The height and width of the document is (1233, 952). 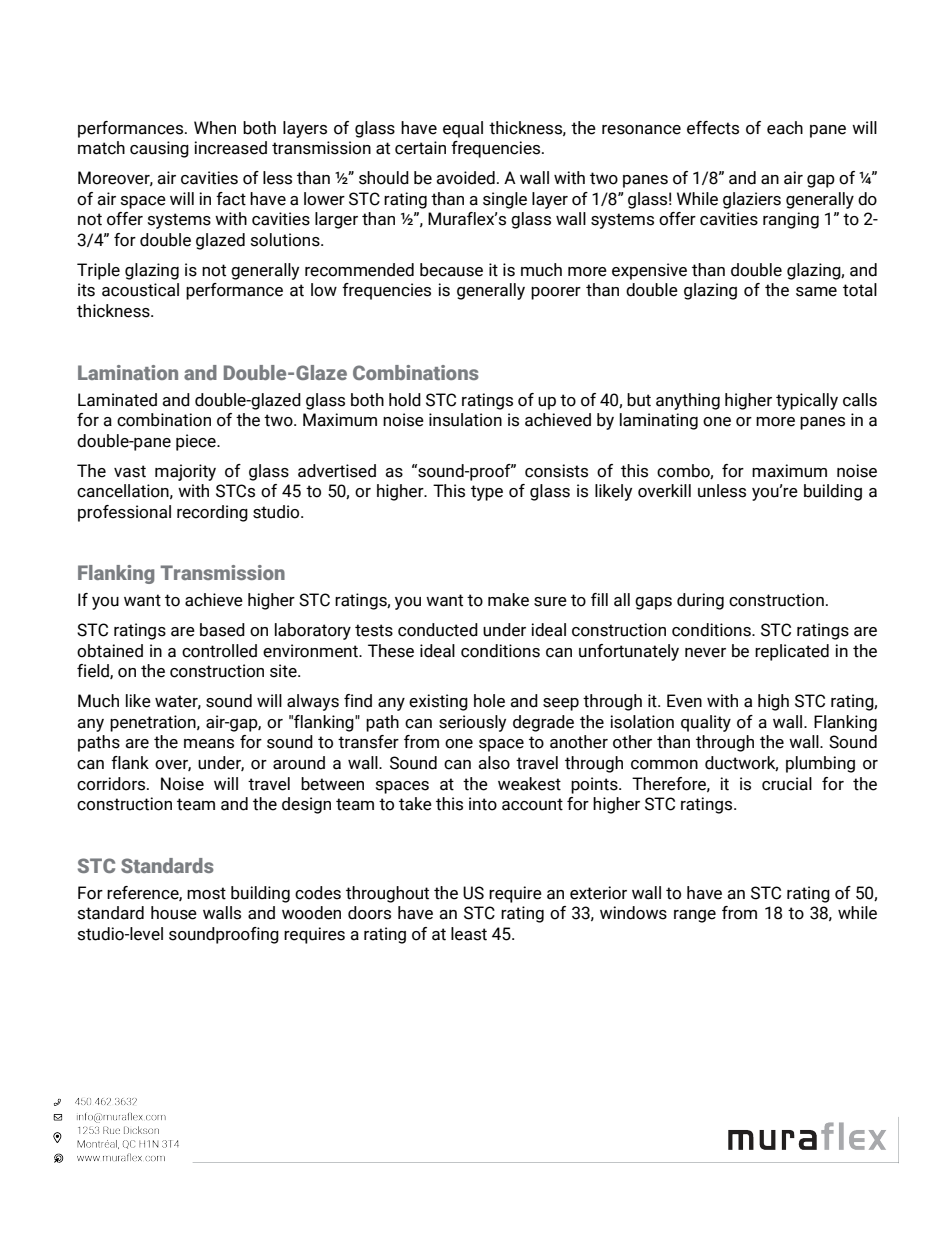 I want to click on seriously, so click(x=472, y=723).
